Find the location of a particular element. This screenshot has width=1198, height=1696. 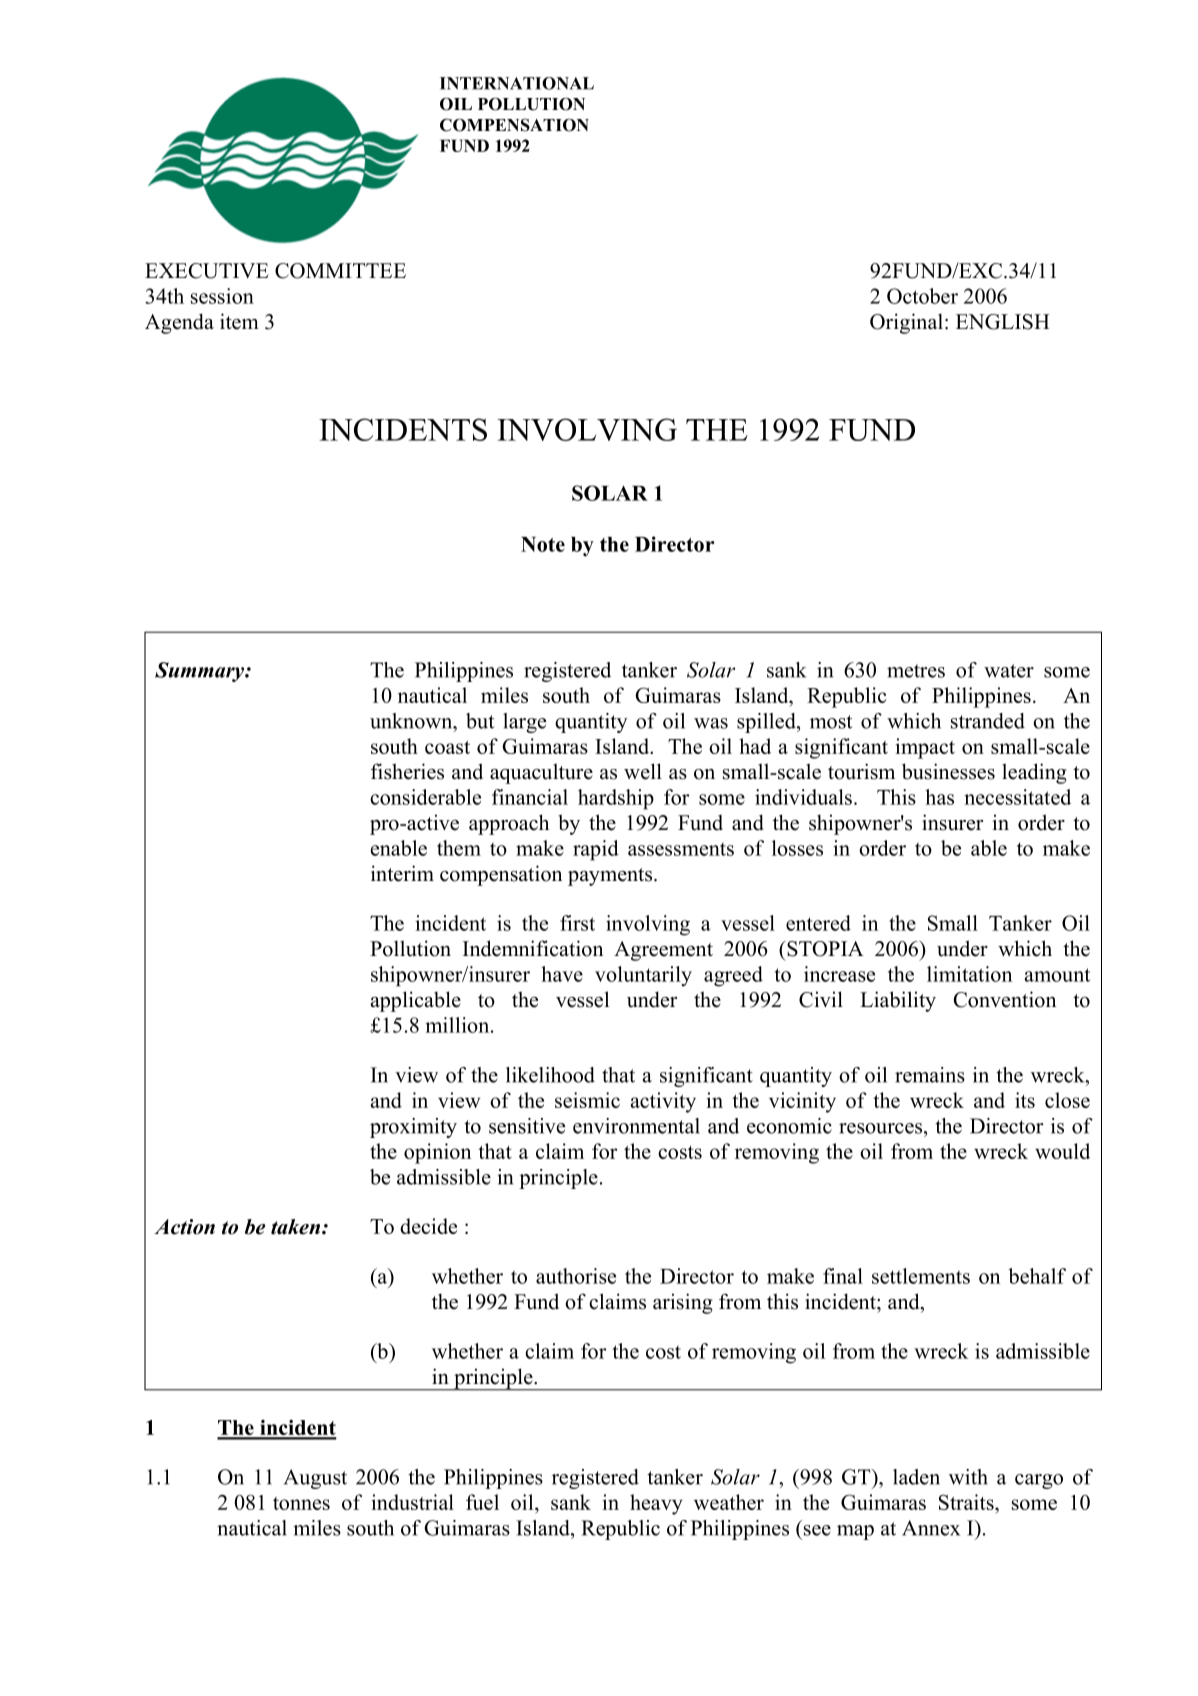

tonnes is located at coordinates (301, 1503).
